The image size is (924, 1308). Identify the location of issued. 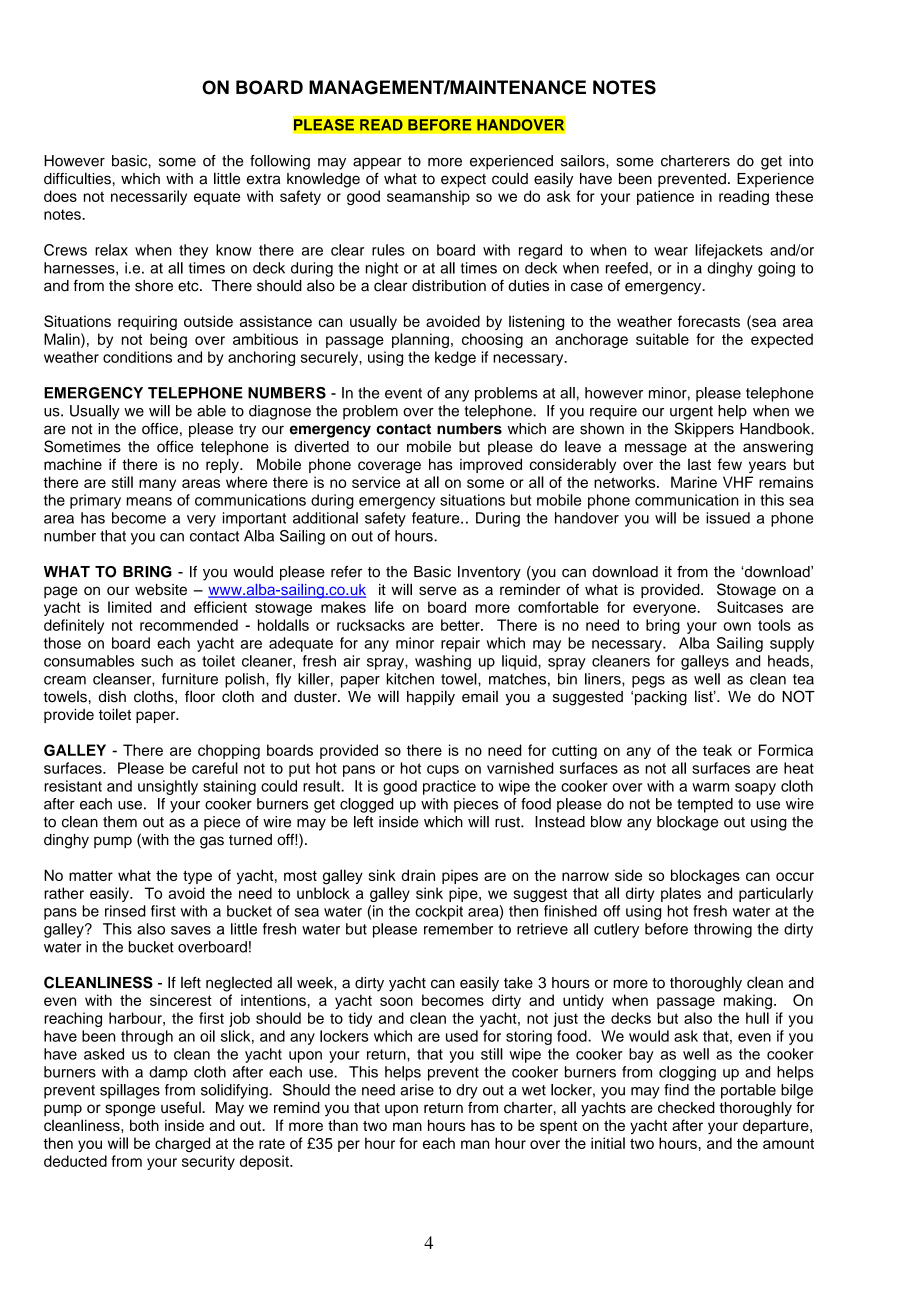
(728, 518).
